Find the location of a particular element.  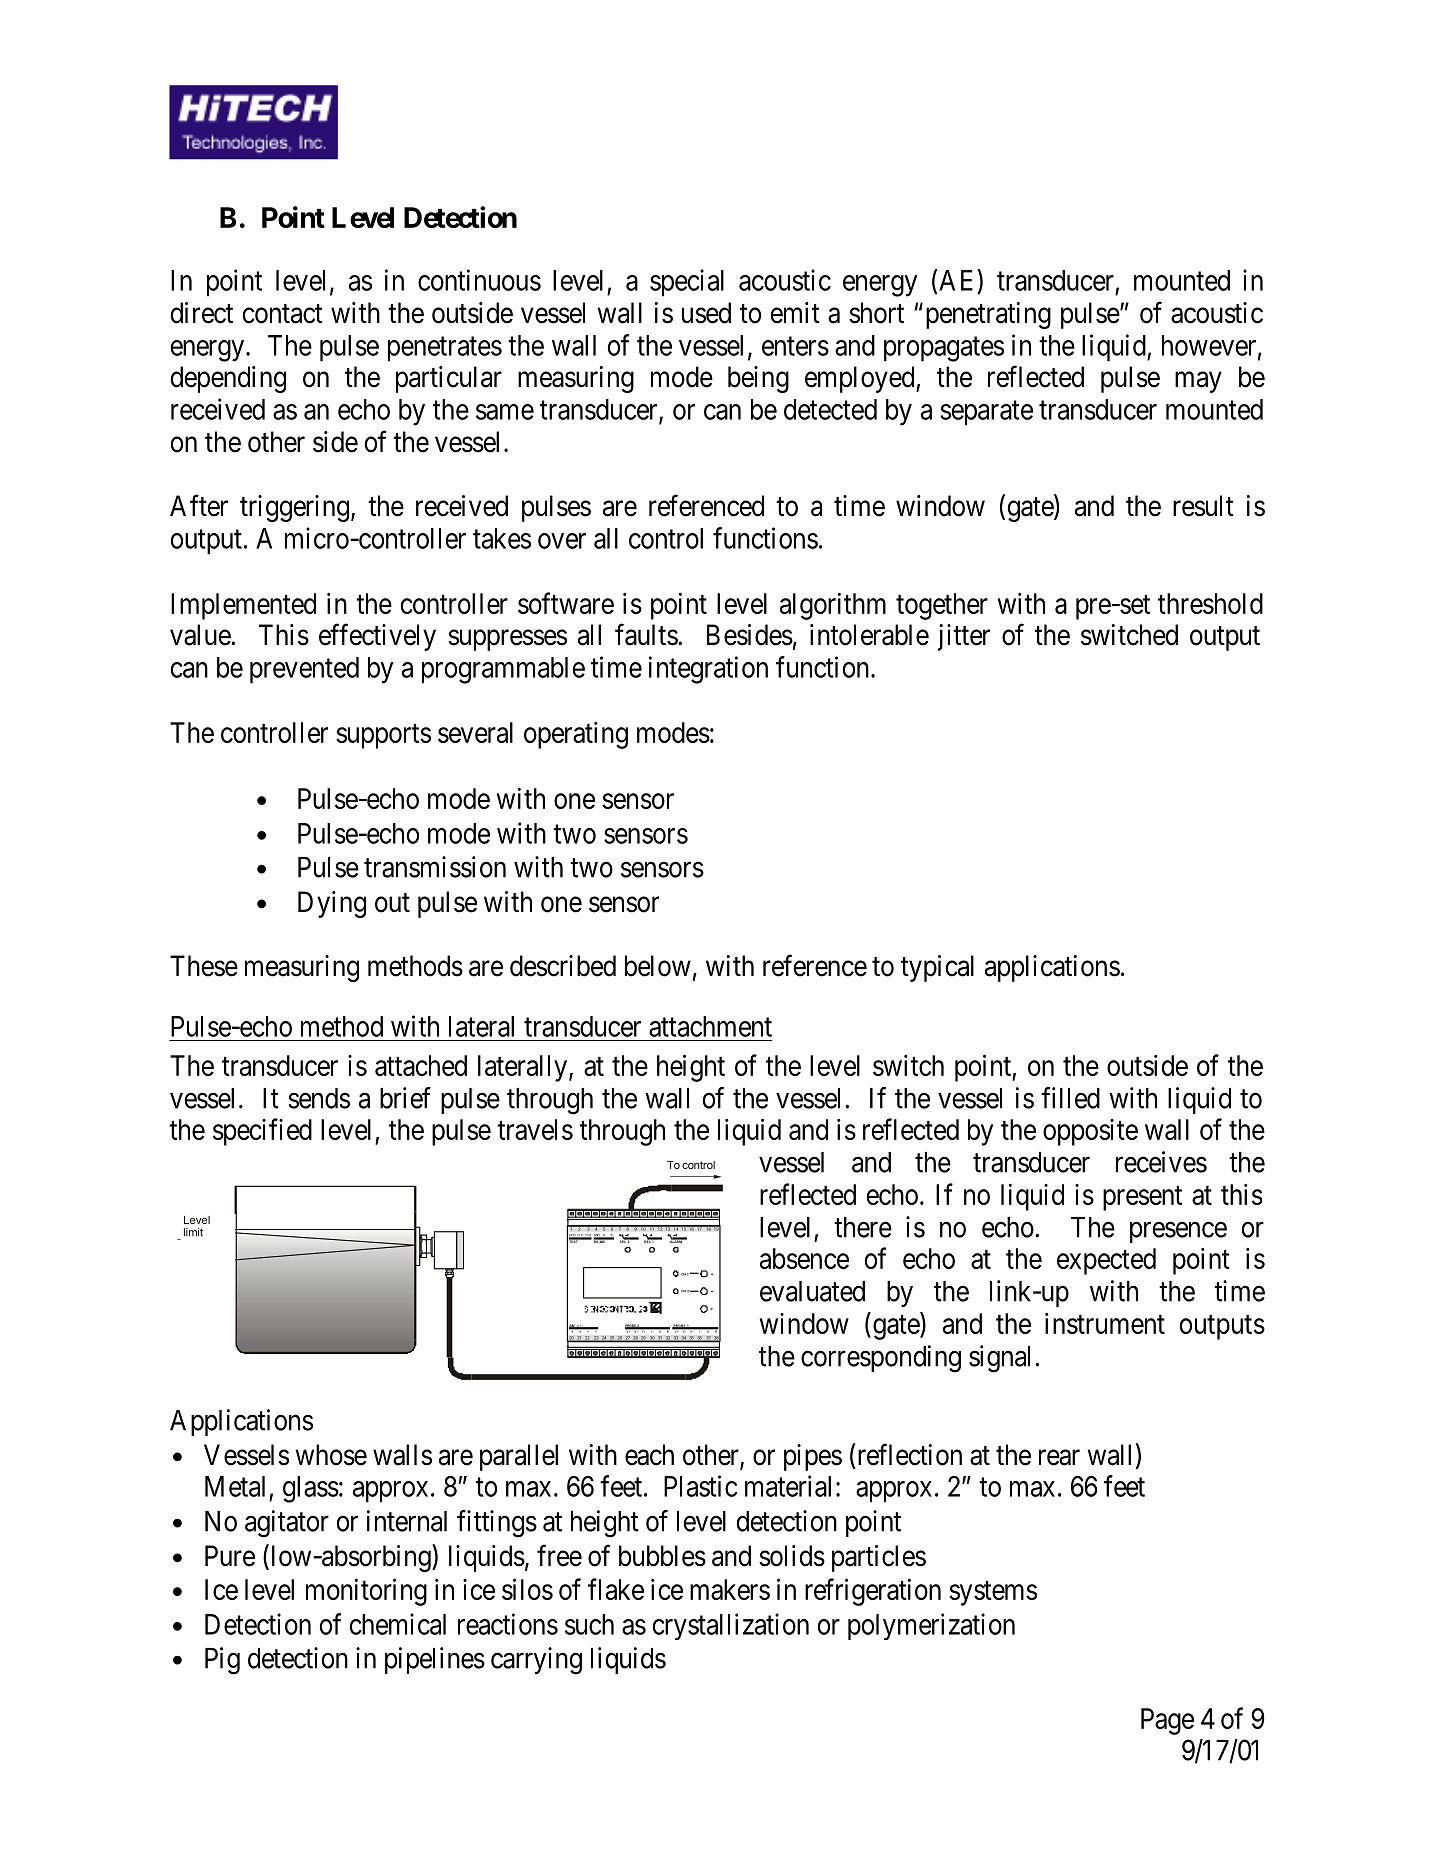

whose is located at coordinates (331, 1455).
